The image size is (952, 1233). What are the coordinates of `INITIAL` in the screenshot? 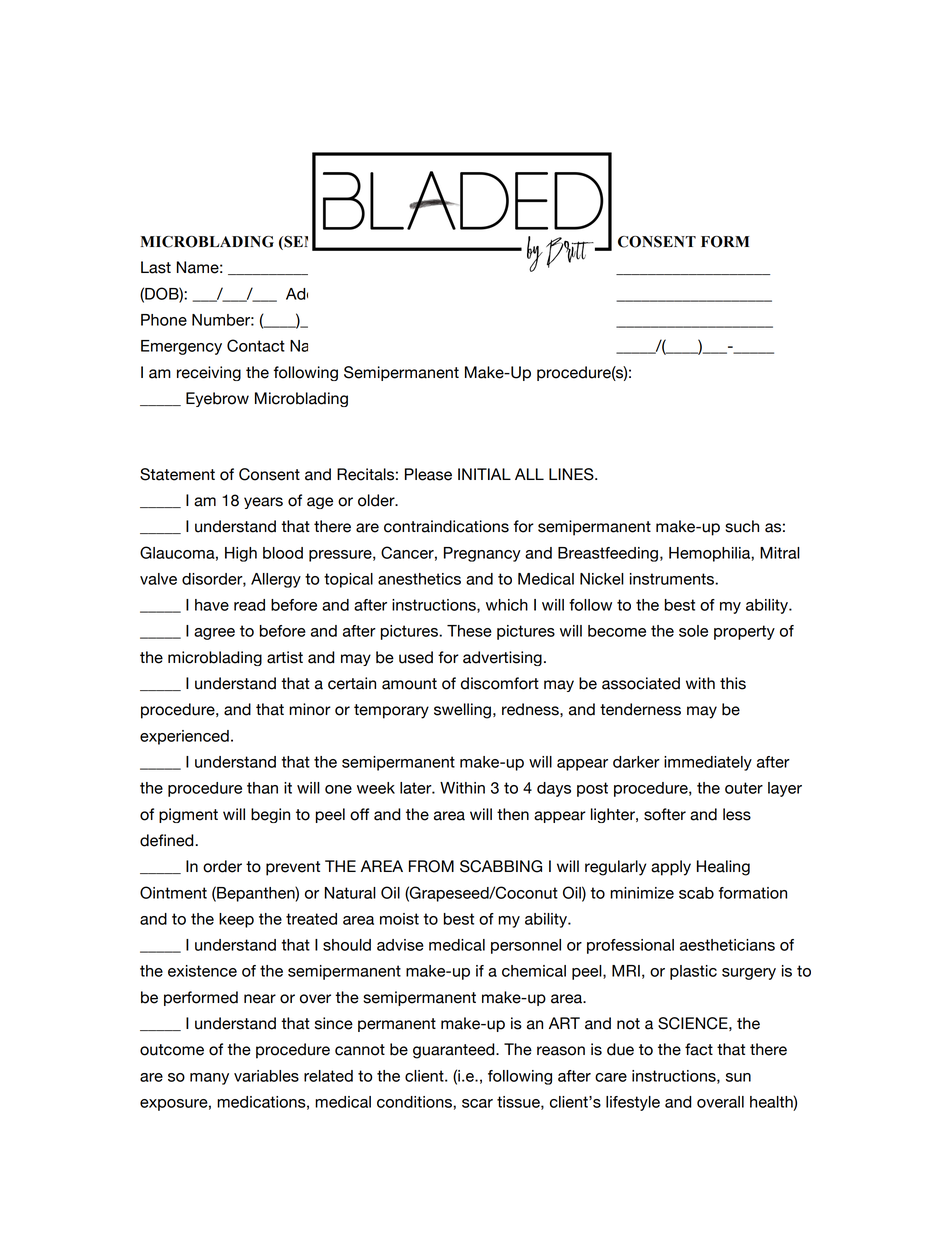 It's located at (484, 474).
